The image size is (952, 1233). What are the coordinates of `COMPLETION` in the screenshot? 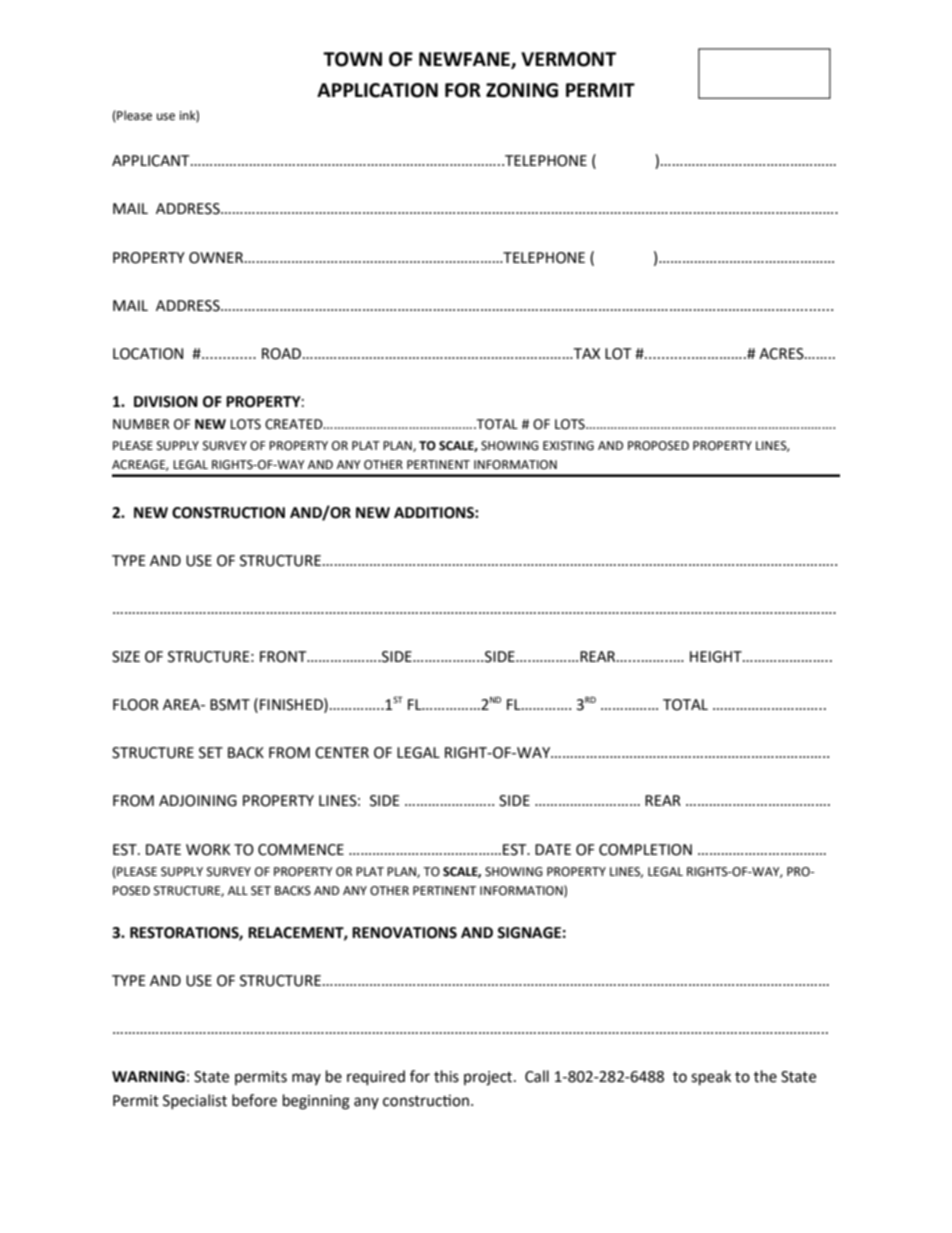 It's located at (645, 850).
